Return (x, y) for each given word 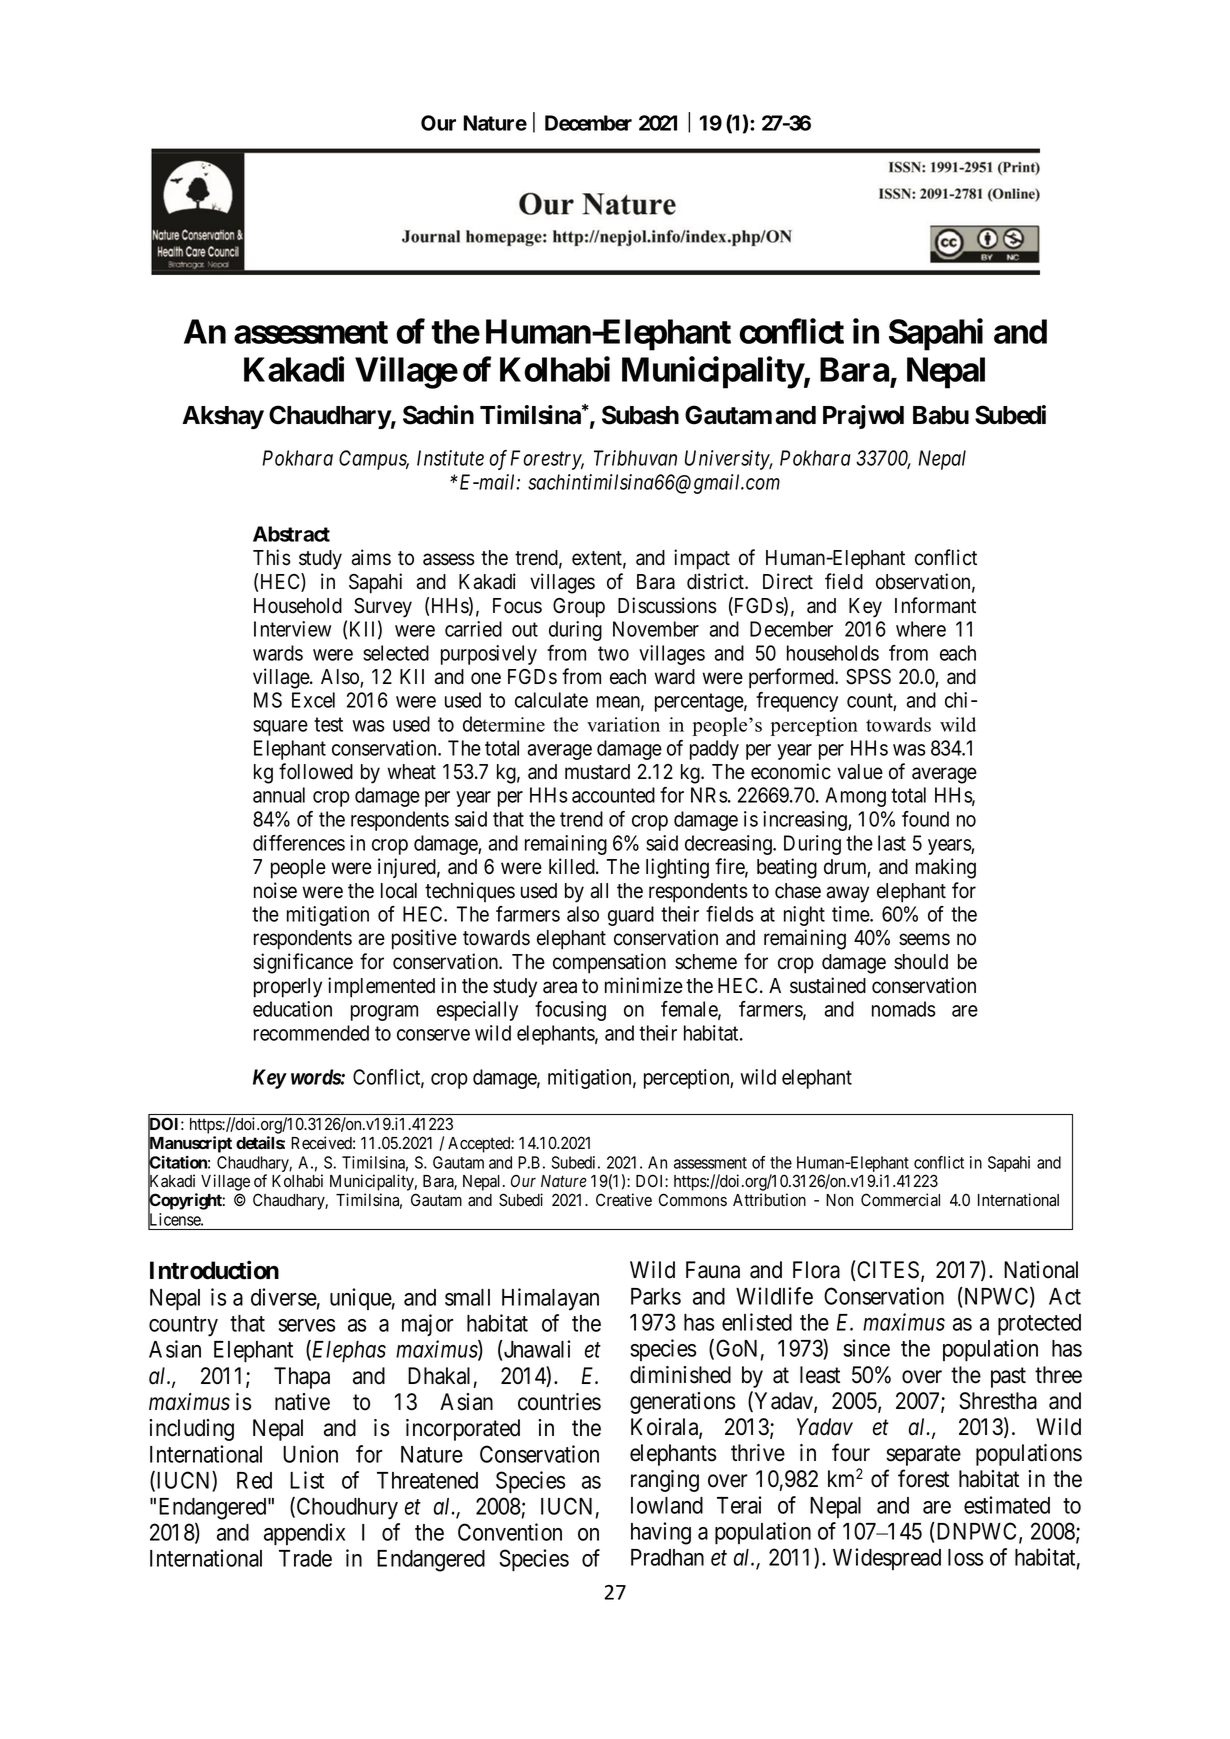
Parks (656, 1296)
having (661, 1533)
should (921, 962)
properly (288, 988)
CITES (887, 1270)
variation (623, 724)
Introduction (214, 1270)
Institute (450, 458)
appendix (304, 1534)
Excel (313, 700)
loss (965, 1557)
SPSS (868, 677)
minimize (644, 985)
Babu (941, 415)
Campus (374, 460)
